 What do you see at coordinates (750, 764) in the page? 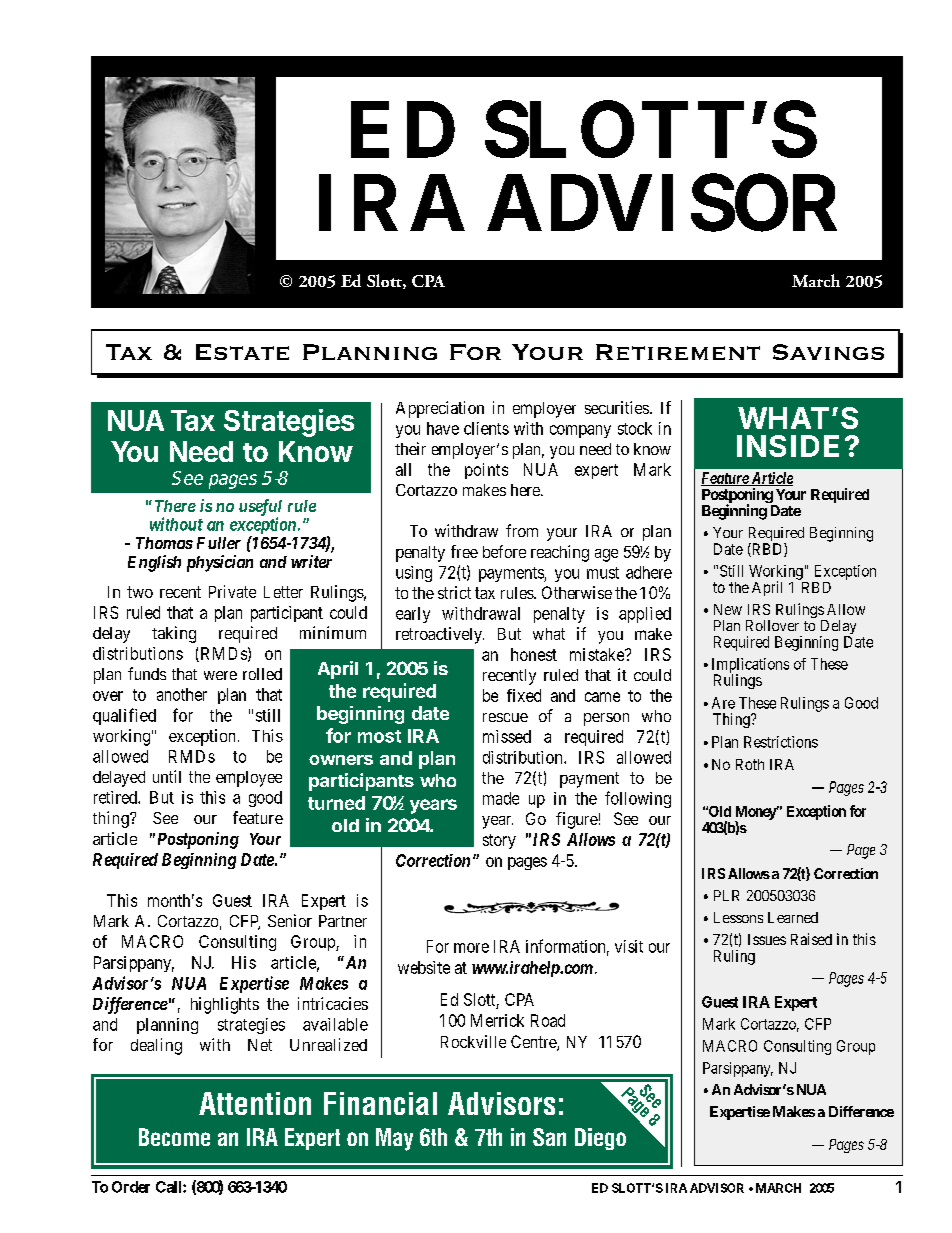
I see `Roth` at bounding box center [750, 764].
